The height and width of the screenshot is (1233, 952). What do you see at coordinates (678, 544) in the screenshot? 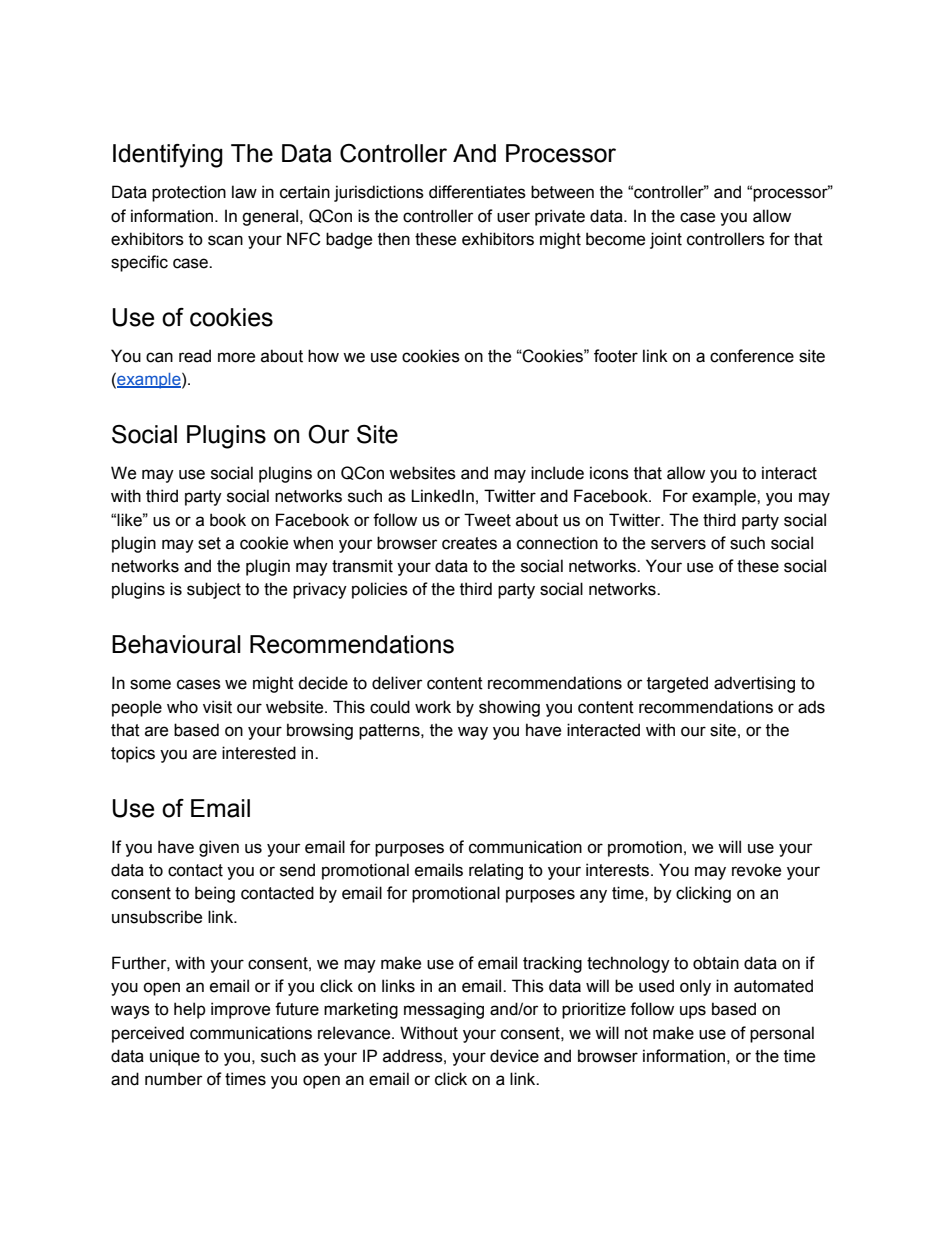
I see `servers` at bounding box center [678, 544].
